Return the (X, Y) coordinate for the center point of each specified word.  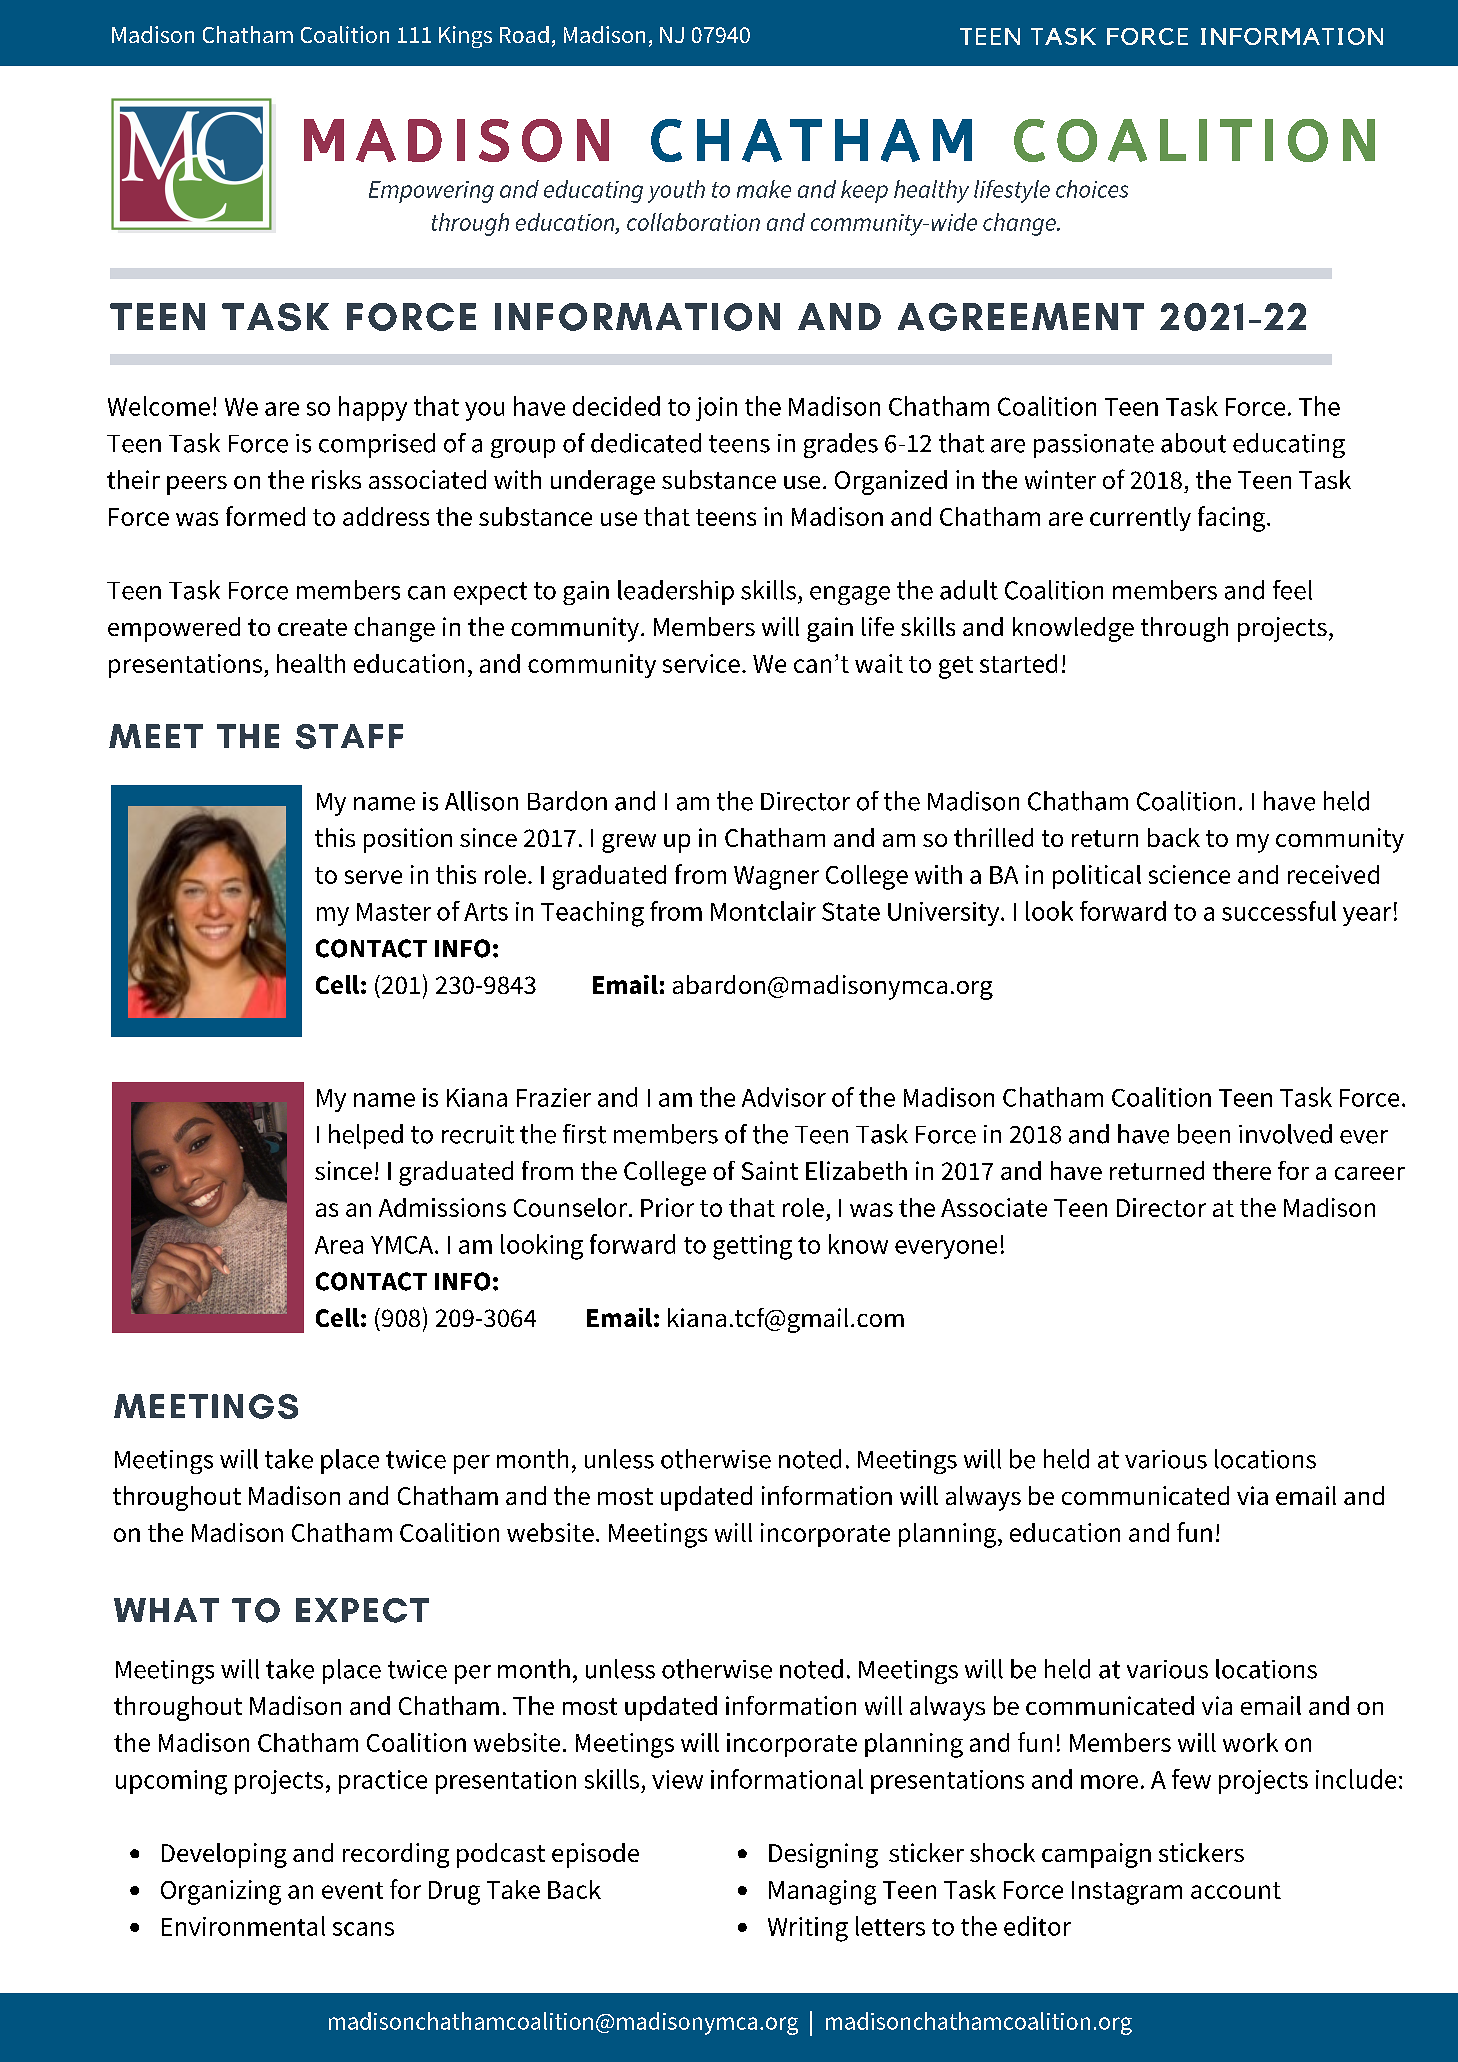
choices (1092, 189)
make (764, 189)
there (1242, 1170)
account (1236, 1890)
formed (265, 516)
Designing (823, 1855)
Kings (465, 37)
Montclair (763, 911)
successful (1279, 911)
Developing (224, 1855)
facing (1233, 519)
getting (752, 1247)
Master (394, 912)
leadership (676, 592)
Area (339, 1245)
